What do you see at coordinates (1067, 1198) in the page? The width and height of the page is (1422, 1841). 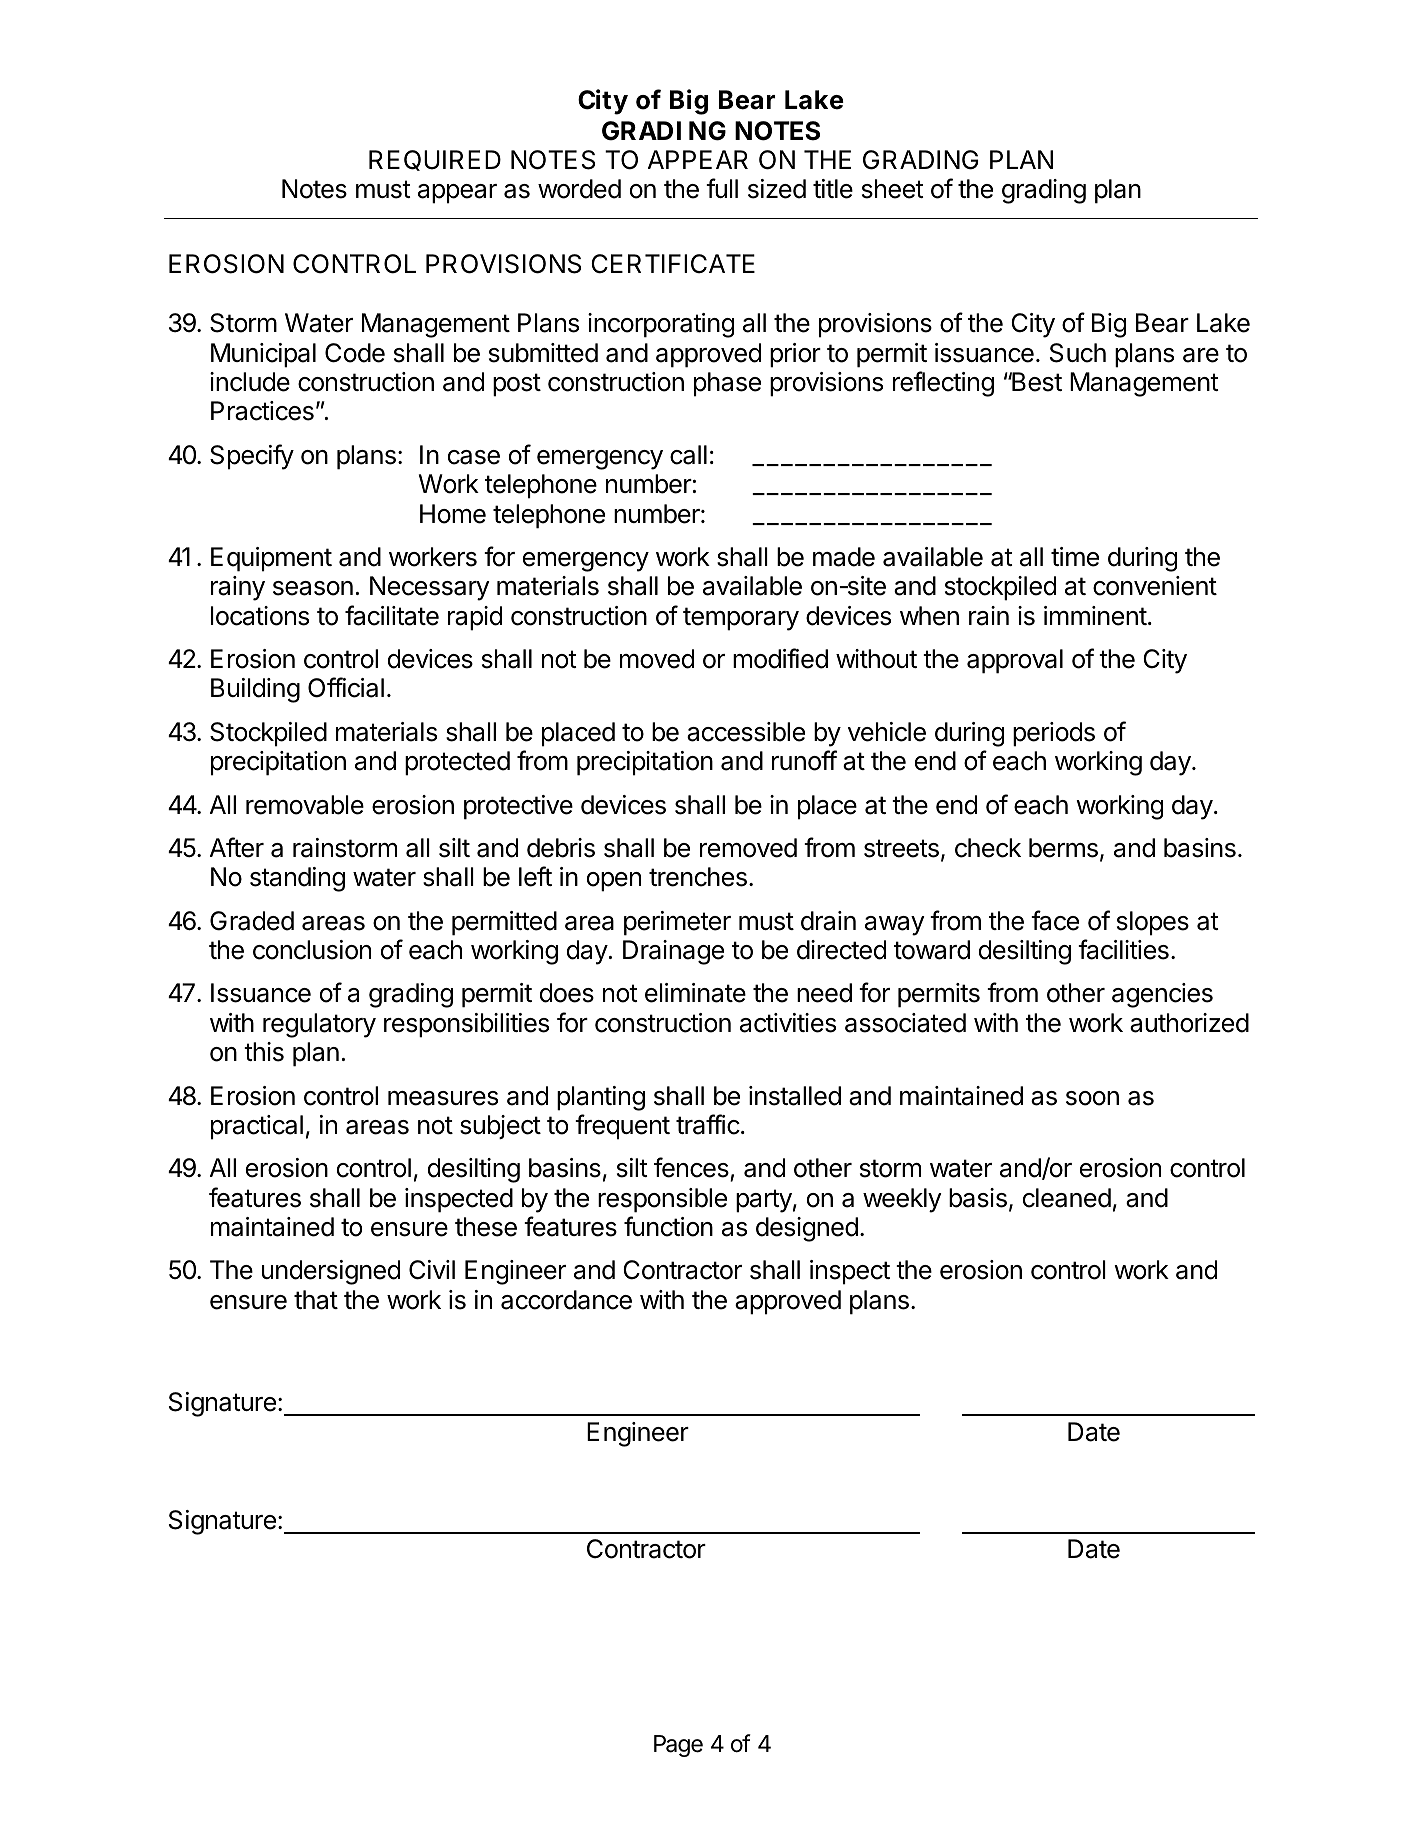 I see `cleaned` at bounding box center [1067, 1198].
